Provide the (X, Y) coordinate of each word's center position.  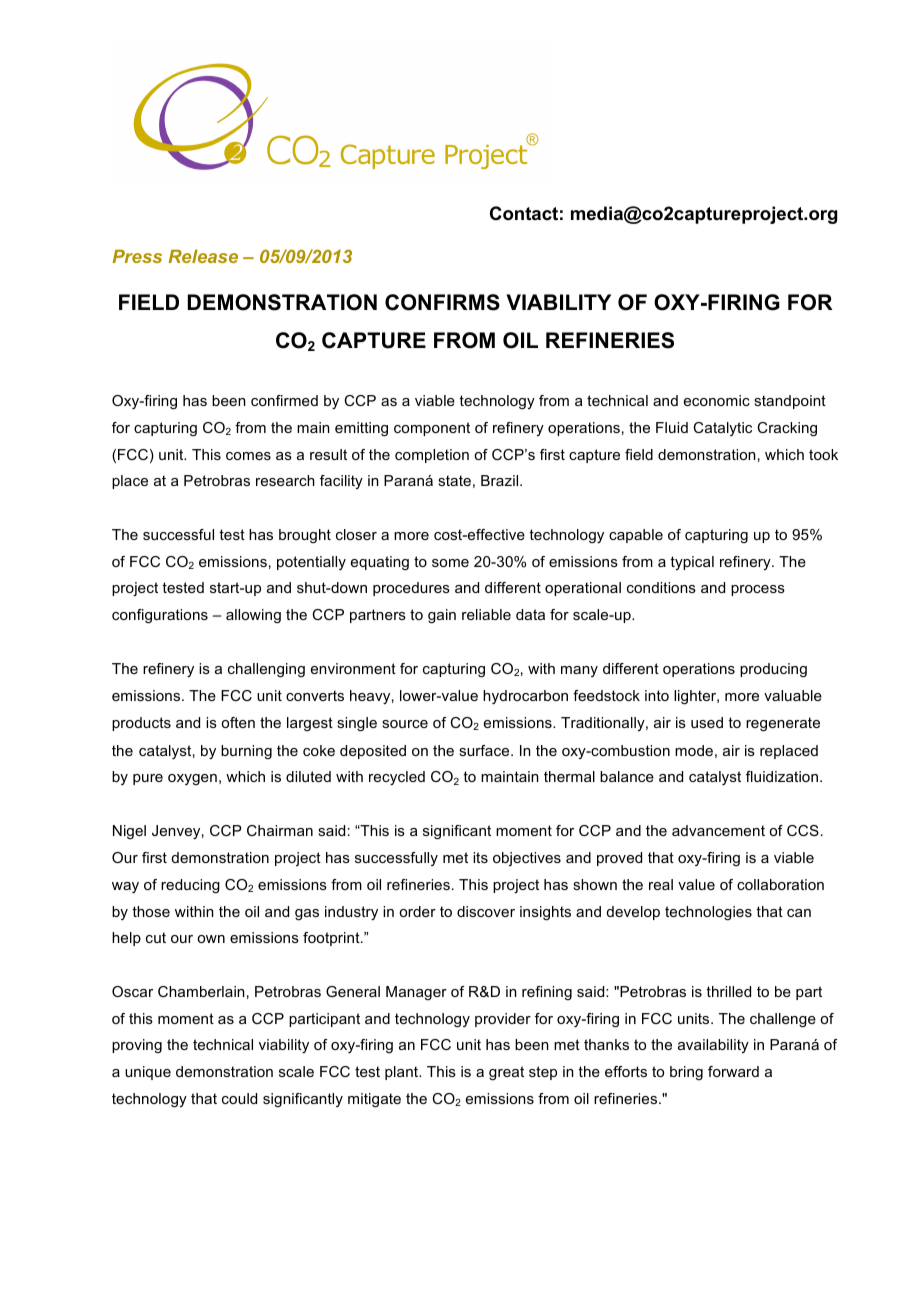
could (239, 1098)
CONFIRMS (442, 302)
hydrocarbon (525, 697)
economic (717, 400)
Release (203, 256)
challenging (266, 670)
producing (773, 670)
